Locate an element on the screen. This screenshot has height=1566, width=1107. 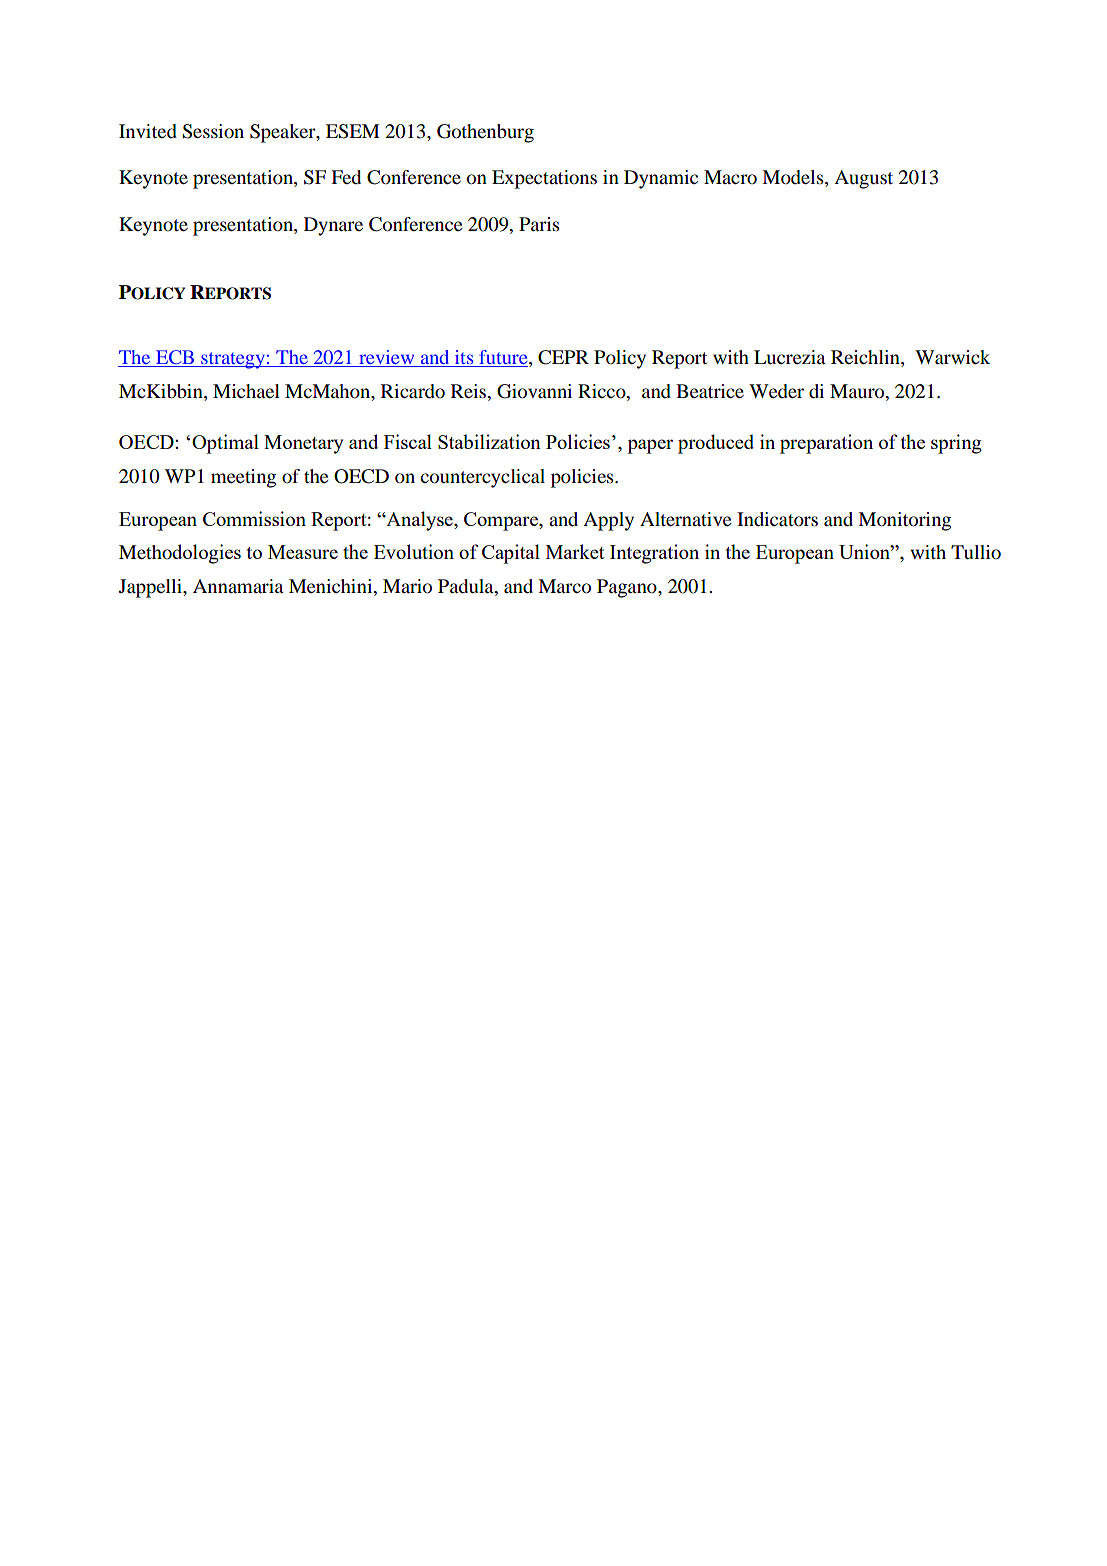
Marco is located at coordinates (564, 586).
